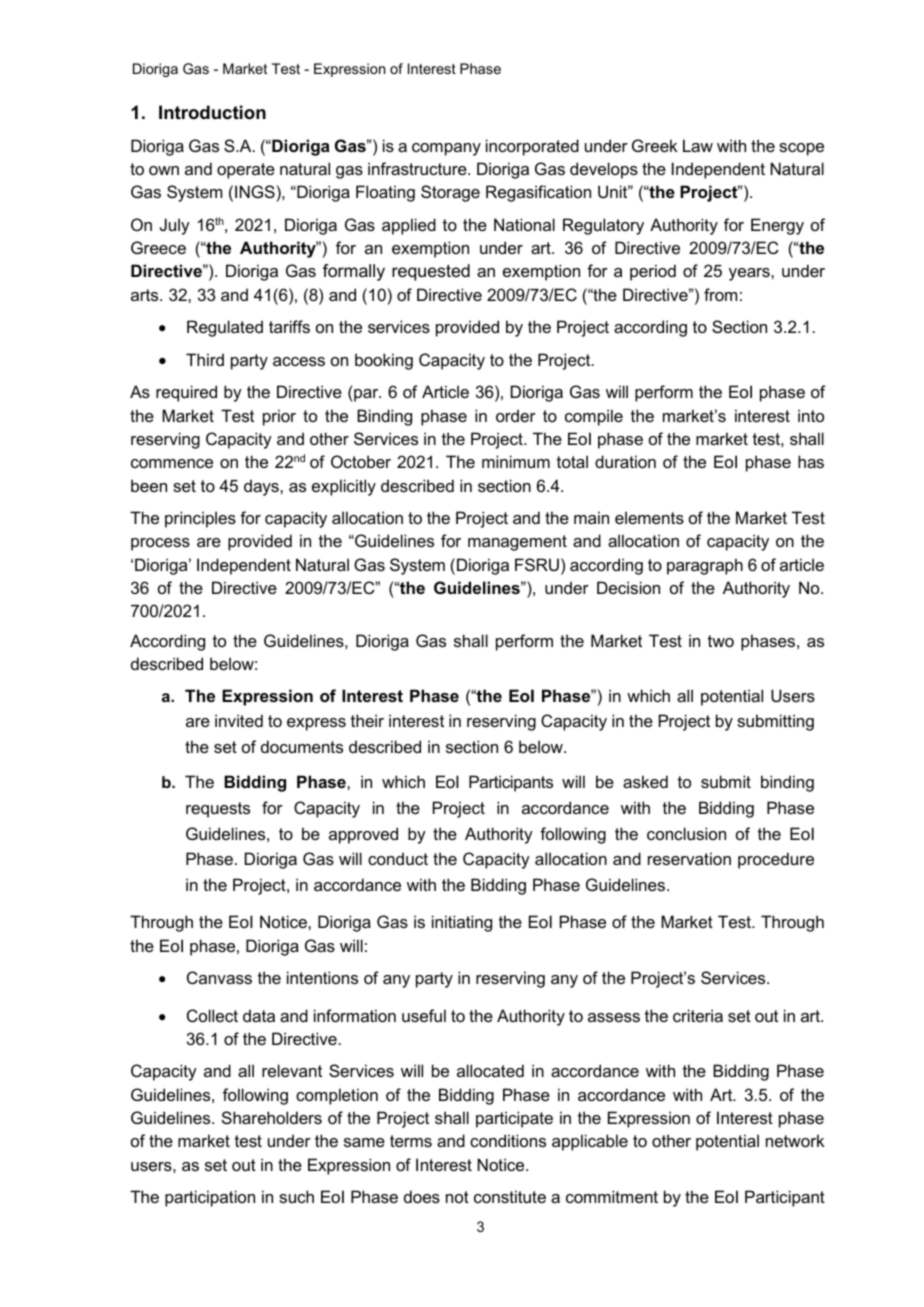 This screenshot has width=924, height=1307. I want to click on operate, so click(246, 171).
